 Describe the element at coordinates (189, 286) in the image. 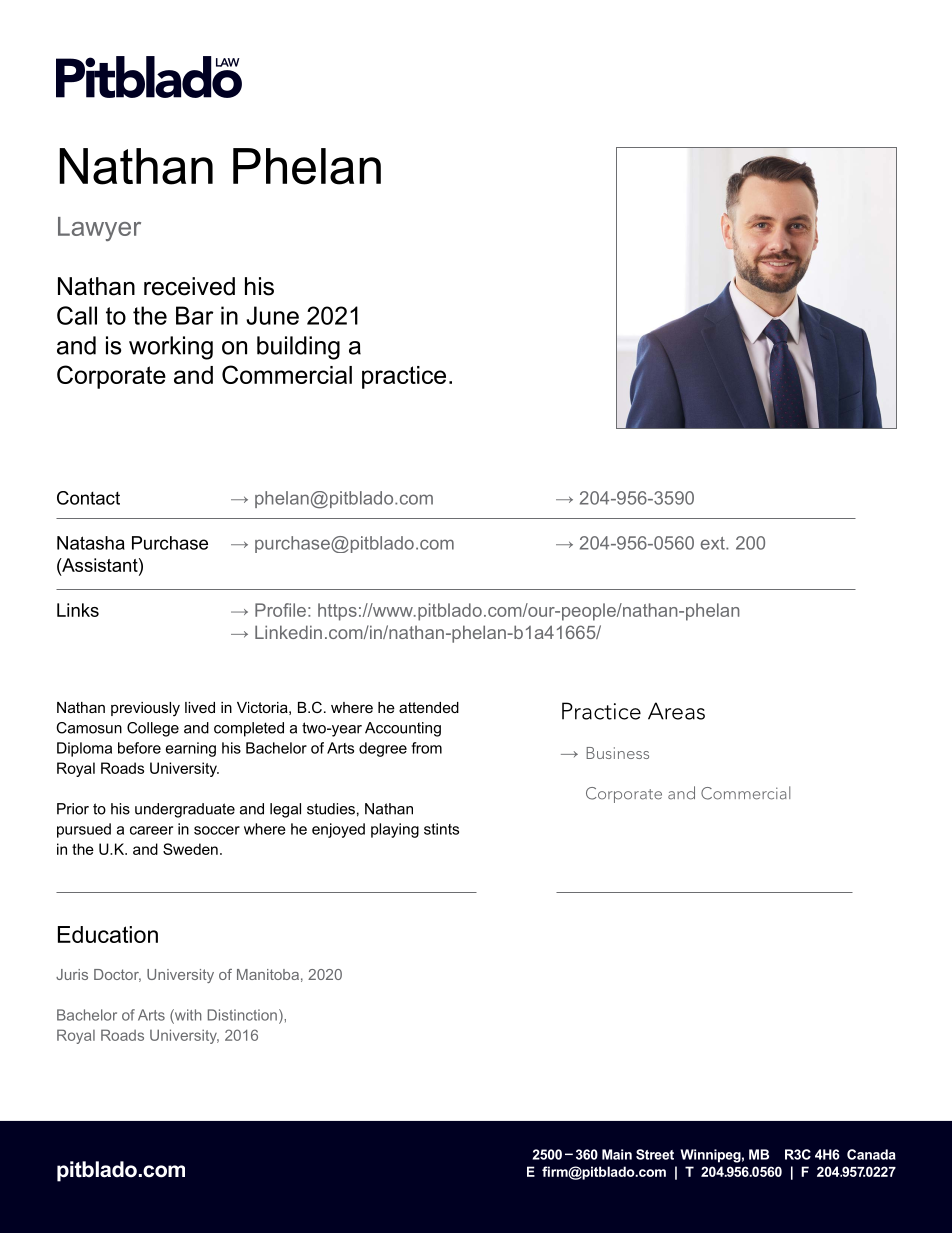

I see `received` at that location.
